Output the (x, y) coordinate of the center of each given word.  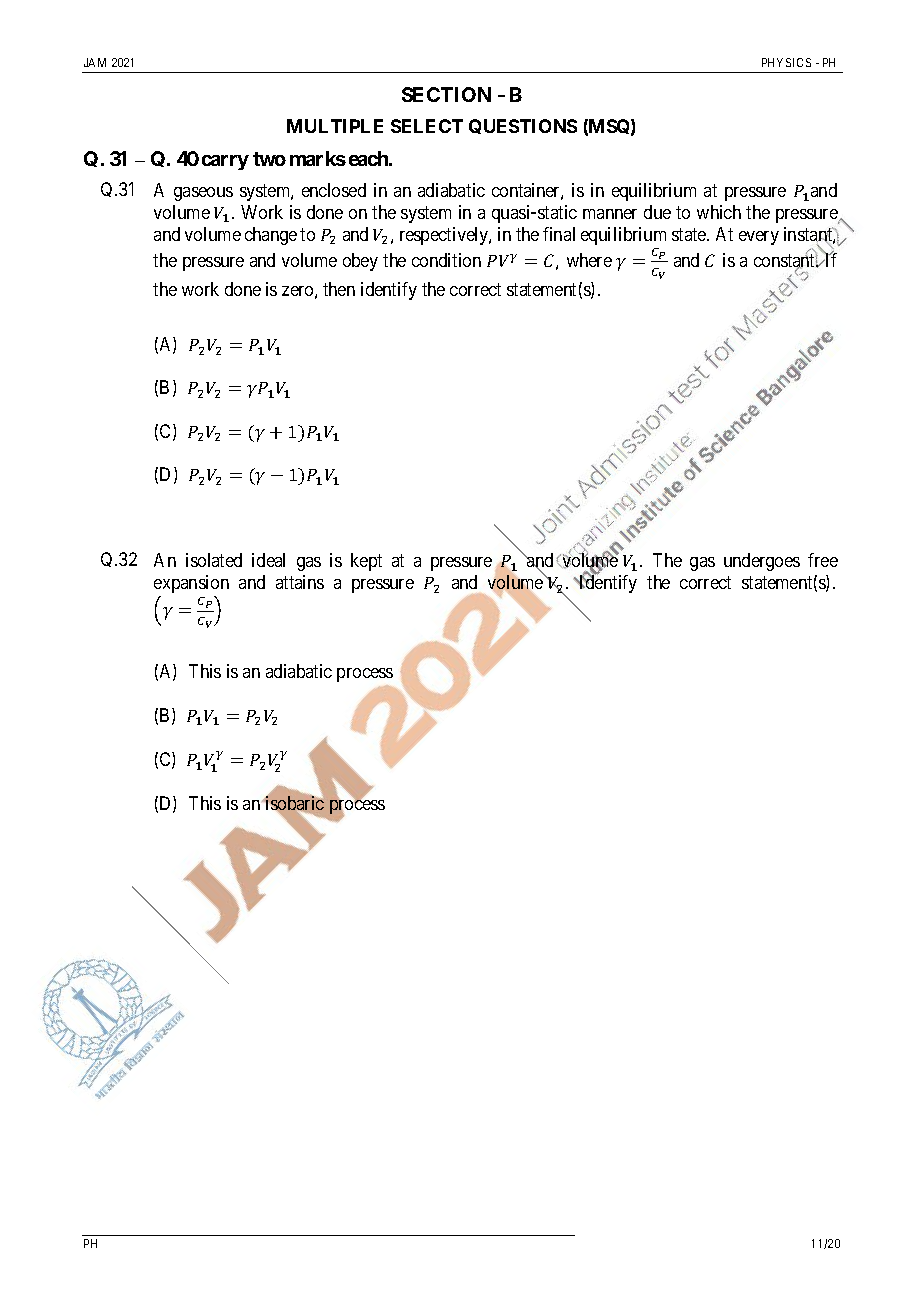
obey (360, 262)
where (589, 260)
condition (446, 260)
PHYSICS (786, 62)
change (271, 236)
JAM (95, 62)
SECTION (446, 94)
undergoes (762, 562)
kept (366, 562)
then (339, 289)
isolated (214, 560)
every (759, 238)
